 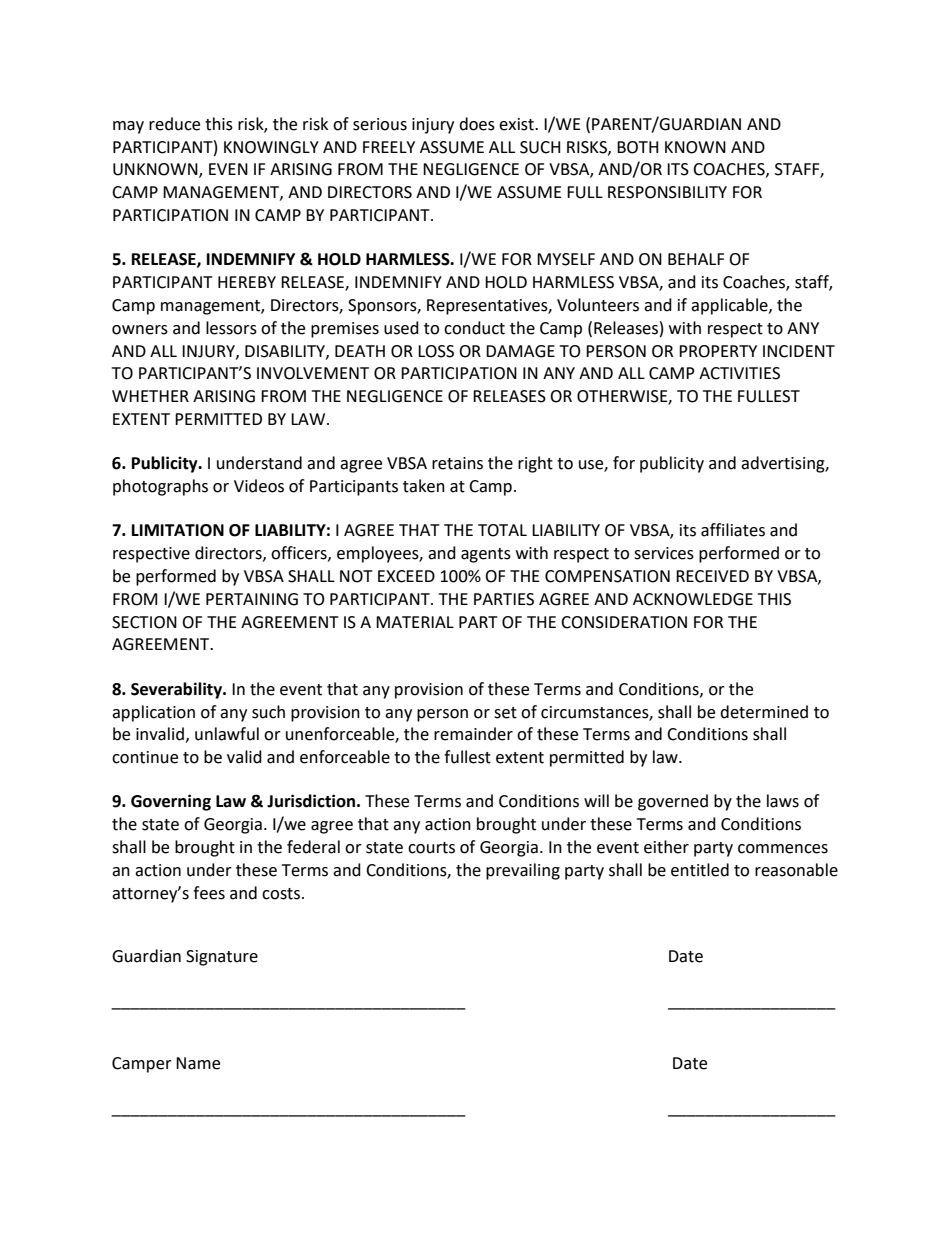 What do you see at coordinates (457, 463) in the document?
I see `retains` at bounding box center [457, 463].
